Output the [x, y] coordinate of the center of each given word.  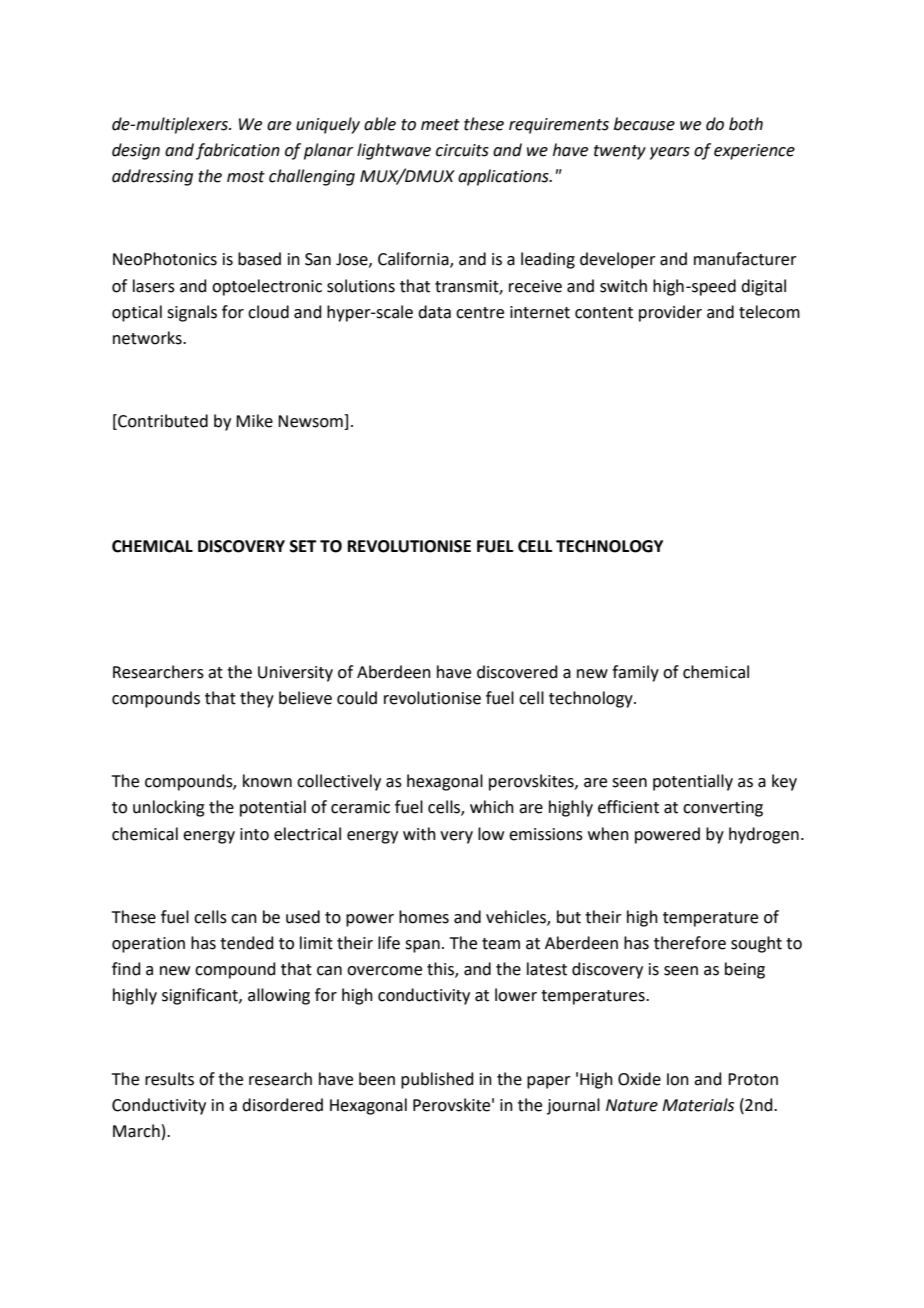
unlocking [169, 808]
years [670, 153]
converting [723, 809]
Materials [698, 1105]
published [437, 1080]
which [492, 807]
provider [670, 313]
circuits [462, 150]
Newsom [311, 422]
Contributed [162, 422]
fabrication [238, 151]
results [169, 1079]
